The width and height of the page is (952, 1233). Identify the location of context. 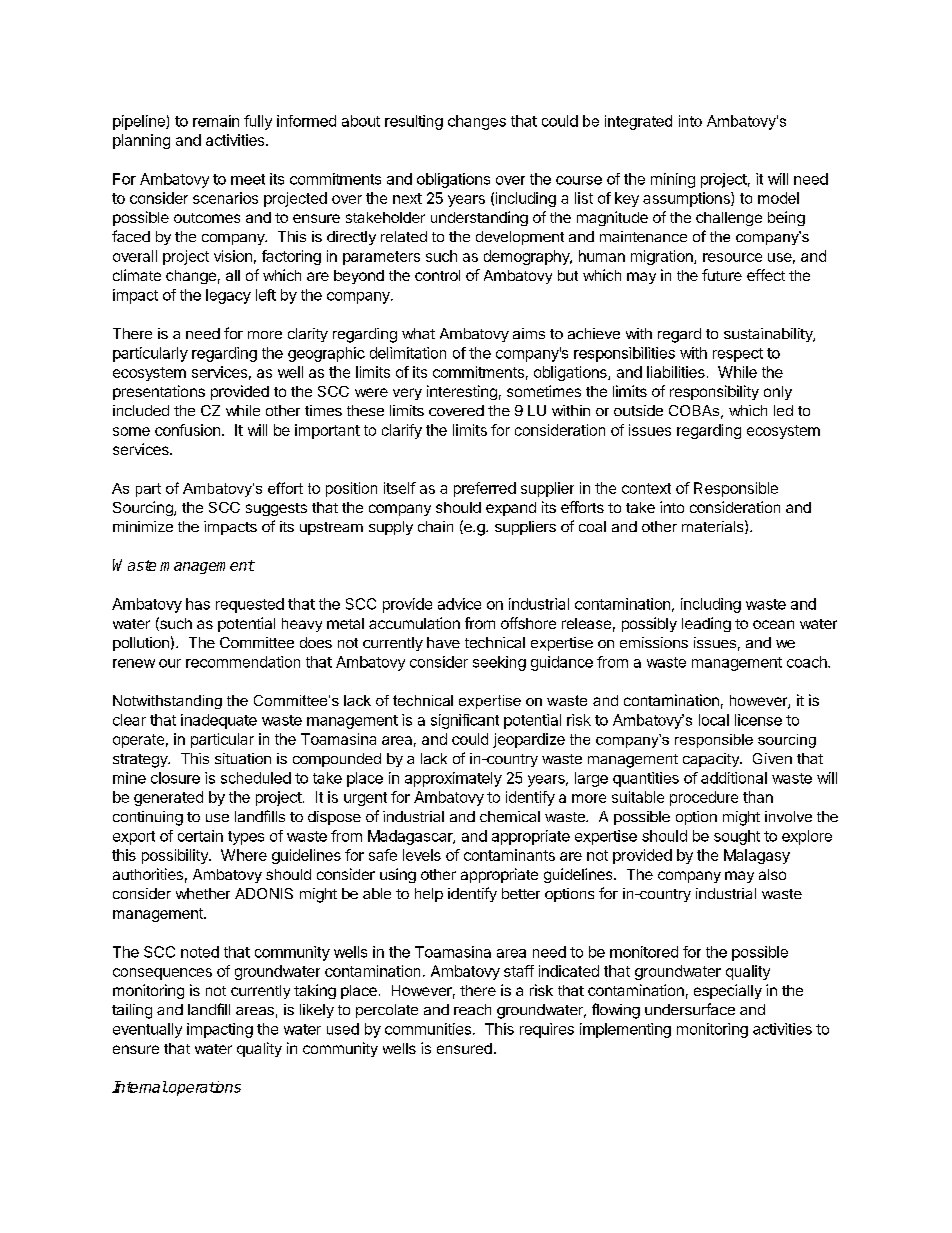
(646, 488).
